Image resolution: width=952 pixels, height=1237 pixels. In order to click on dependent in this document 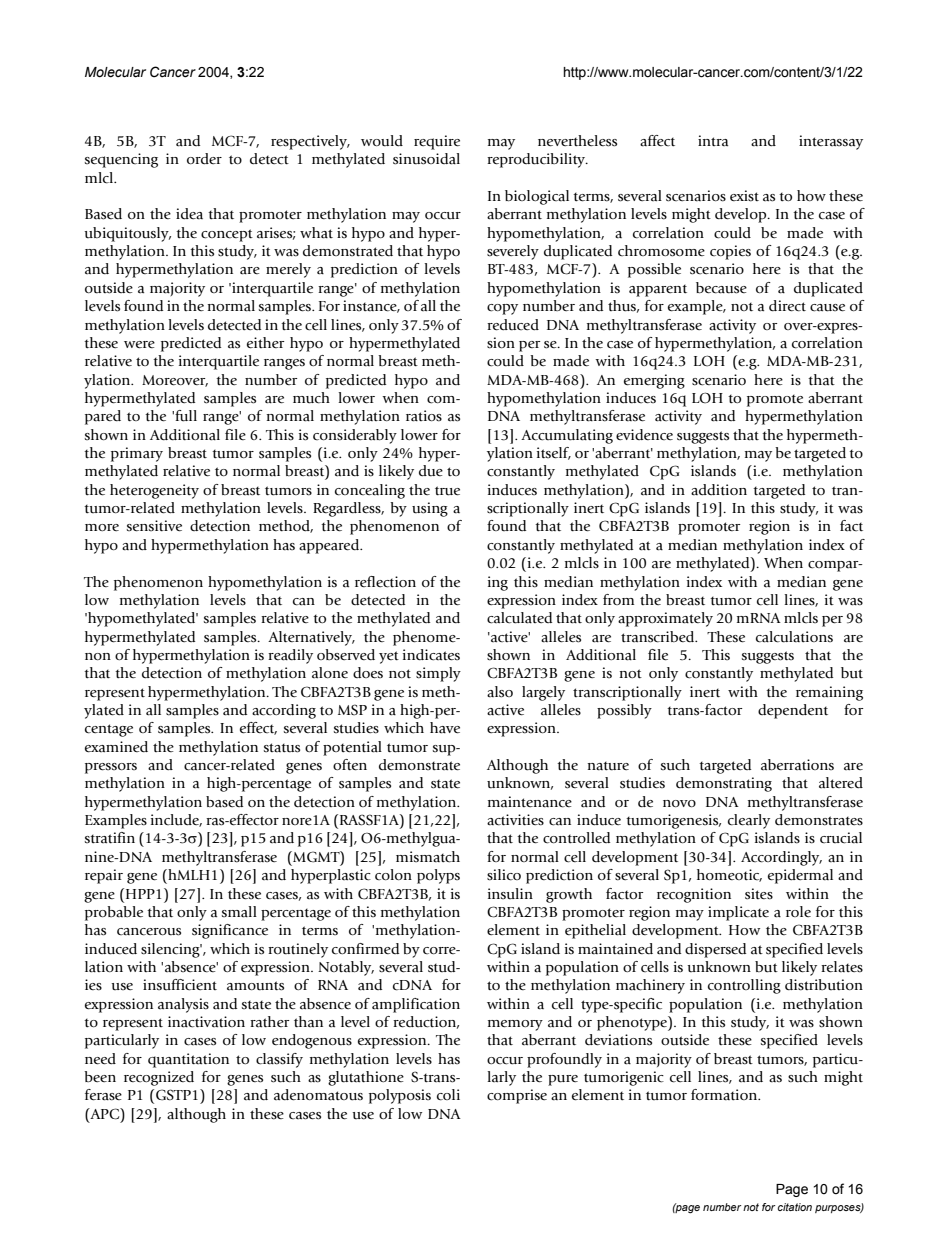, I will do `click(793, 711)`.
